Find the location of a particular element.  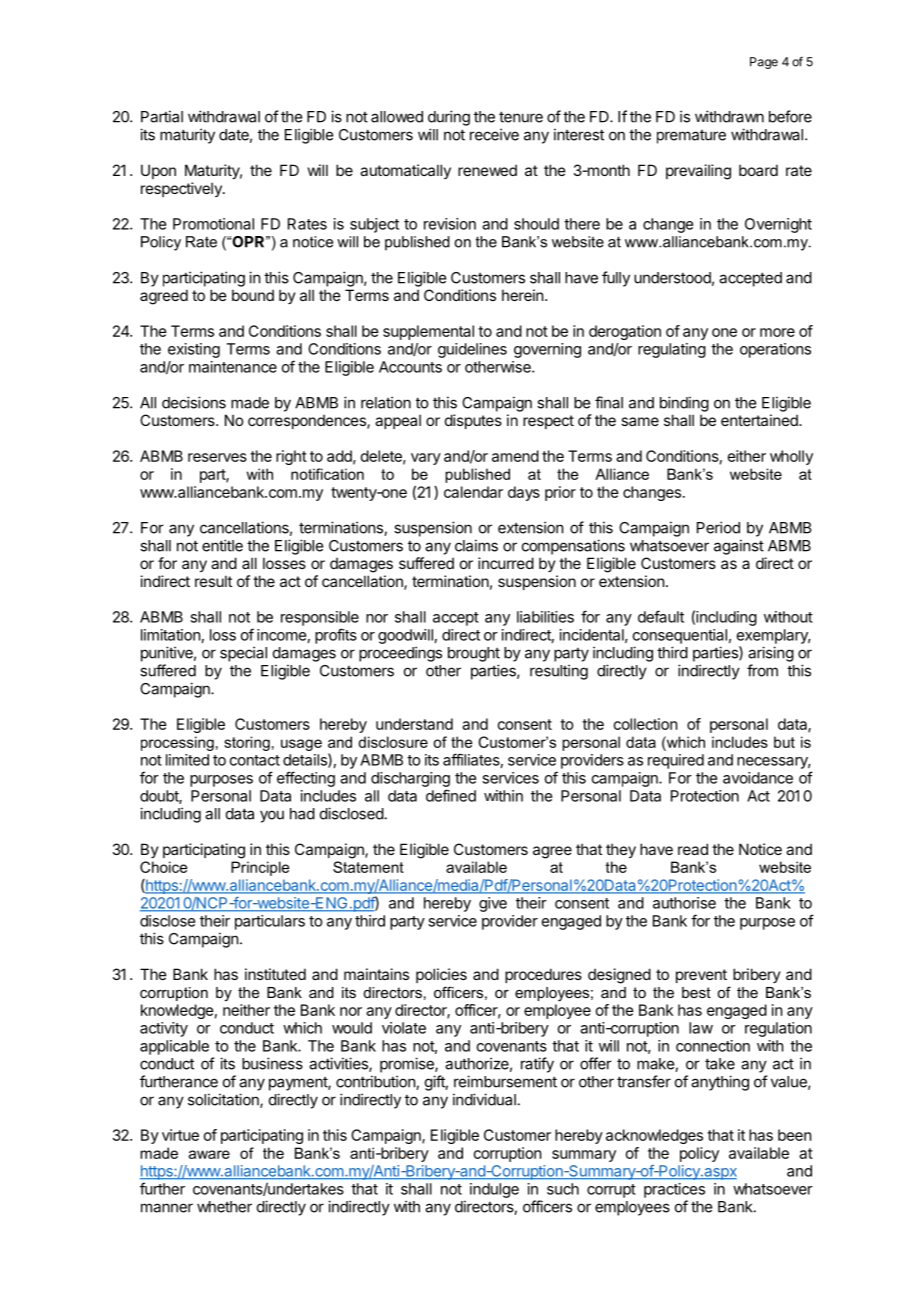

maintenance is located at coordinates (233, 367).
